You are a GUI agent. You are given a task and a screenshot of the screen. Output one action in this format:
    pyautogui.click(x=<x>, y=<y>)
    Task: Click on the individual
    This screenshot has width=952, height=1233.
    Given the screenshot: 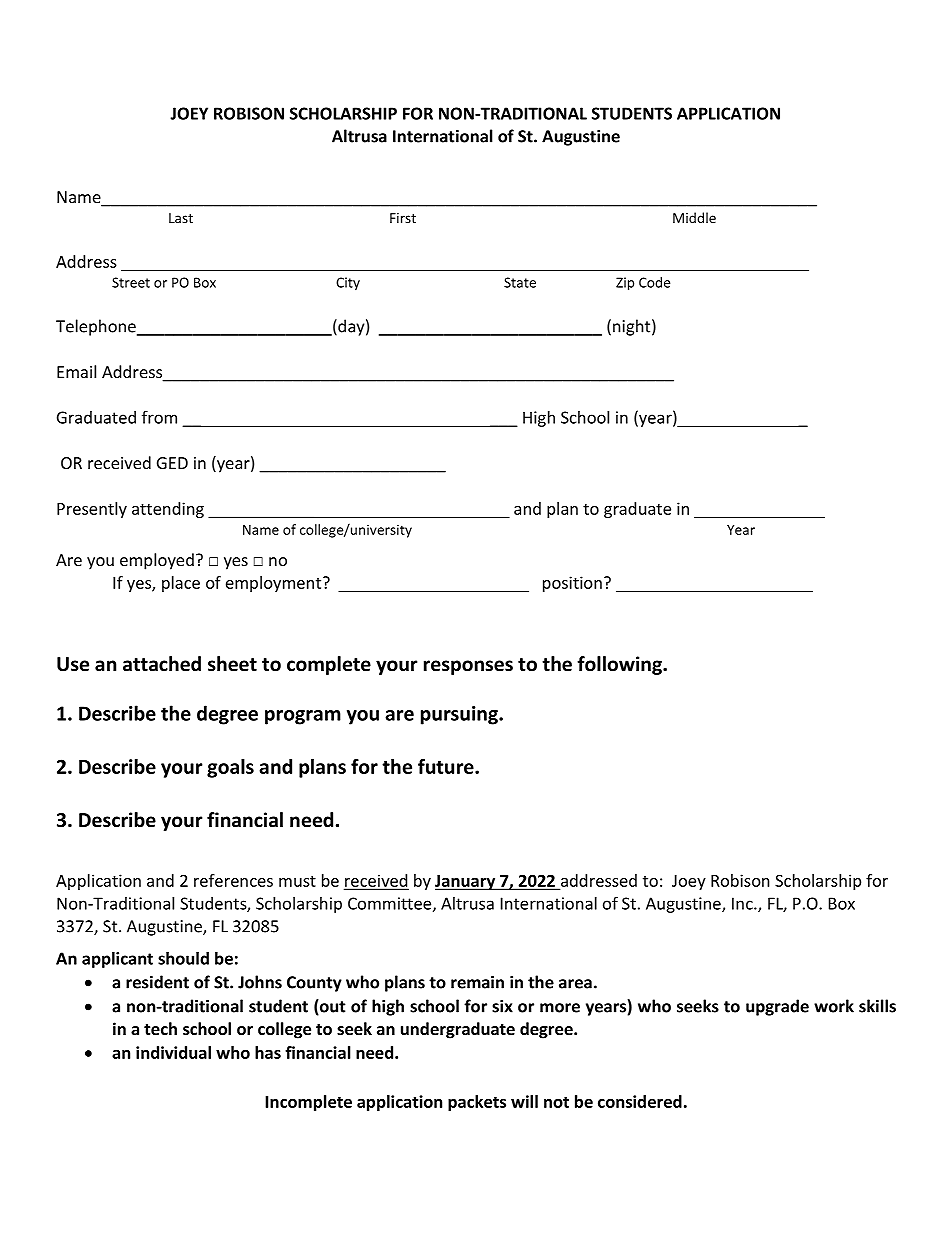 What is the action you would take?
    pyautogui.click(x=173, y=1052)
